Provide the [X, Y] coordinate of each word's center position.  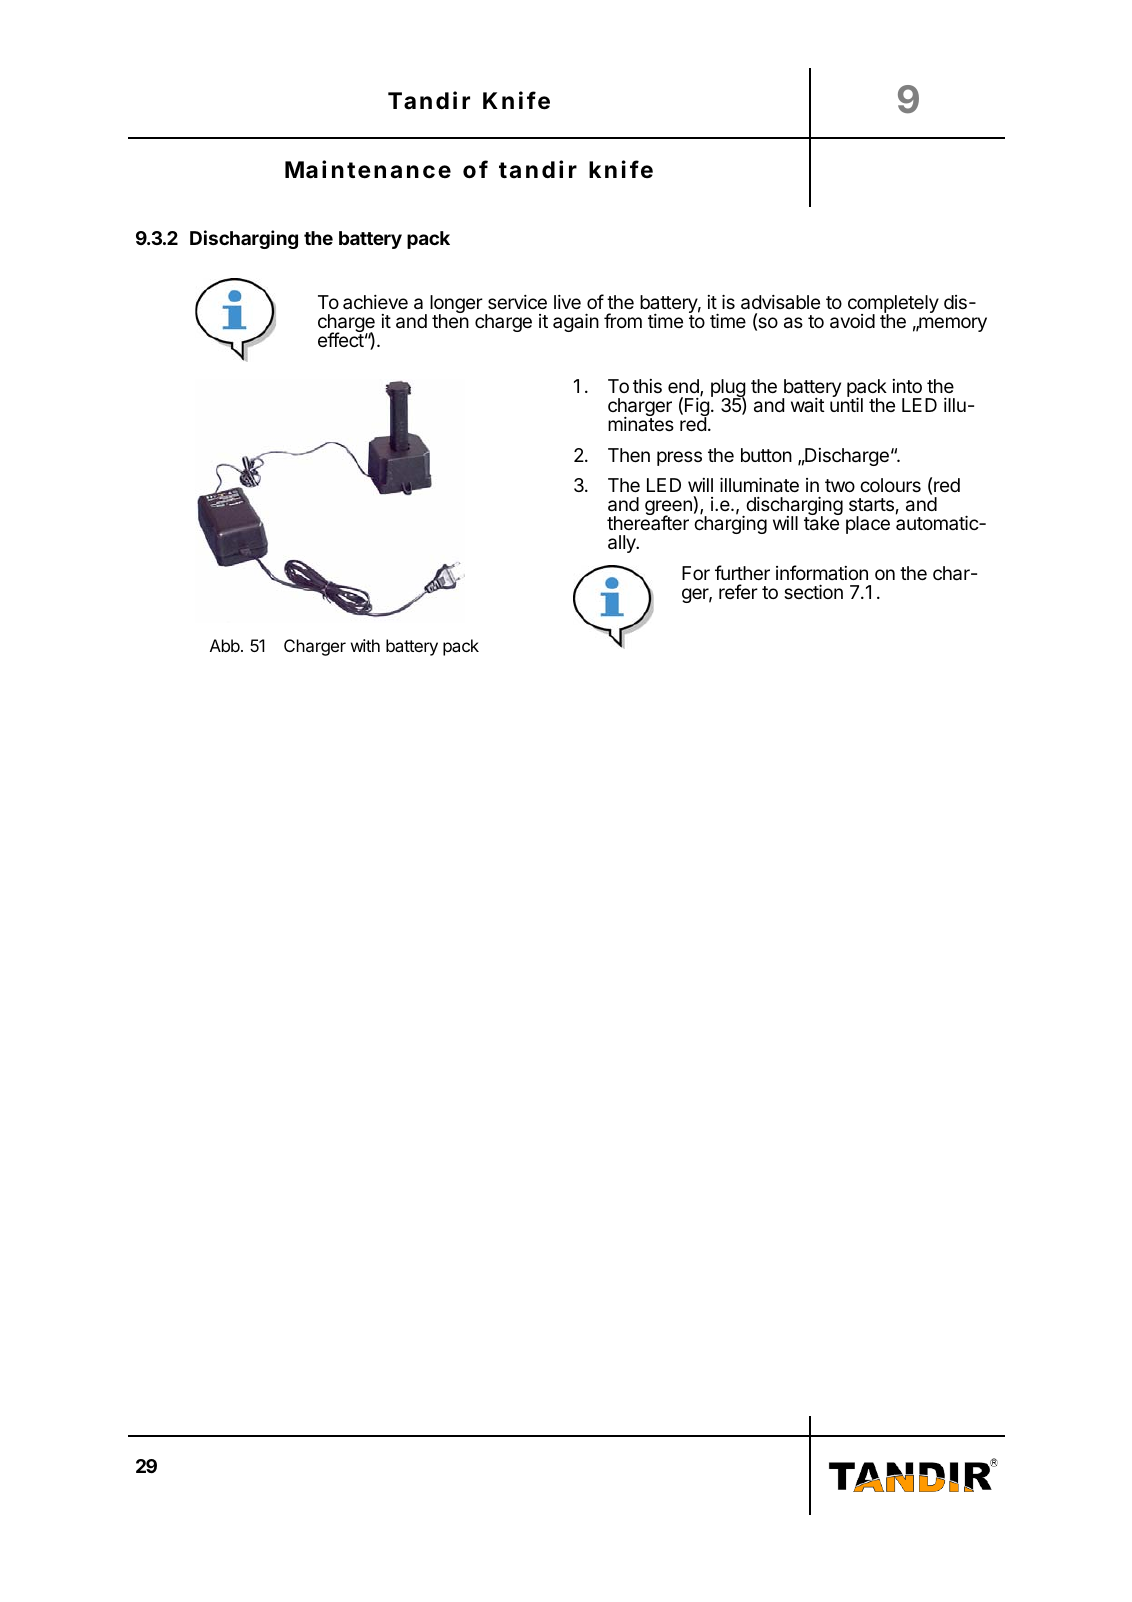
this [647, 386]
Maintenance [368, 169]
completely [893, 305]
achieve [375, 302]
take [821, 523]
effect [341, 339]
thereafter [648, 522]
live [567, 302]
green [668, 509]
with [365, 645]
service [517, 302]
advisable [780, 302]
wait [808, 405]
